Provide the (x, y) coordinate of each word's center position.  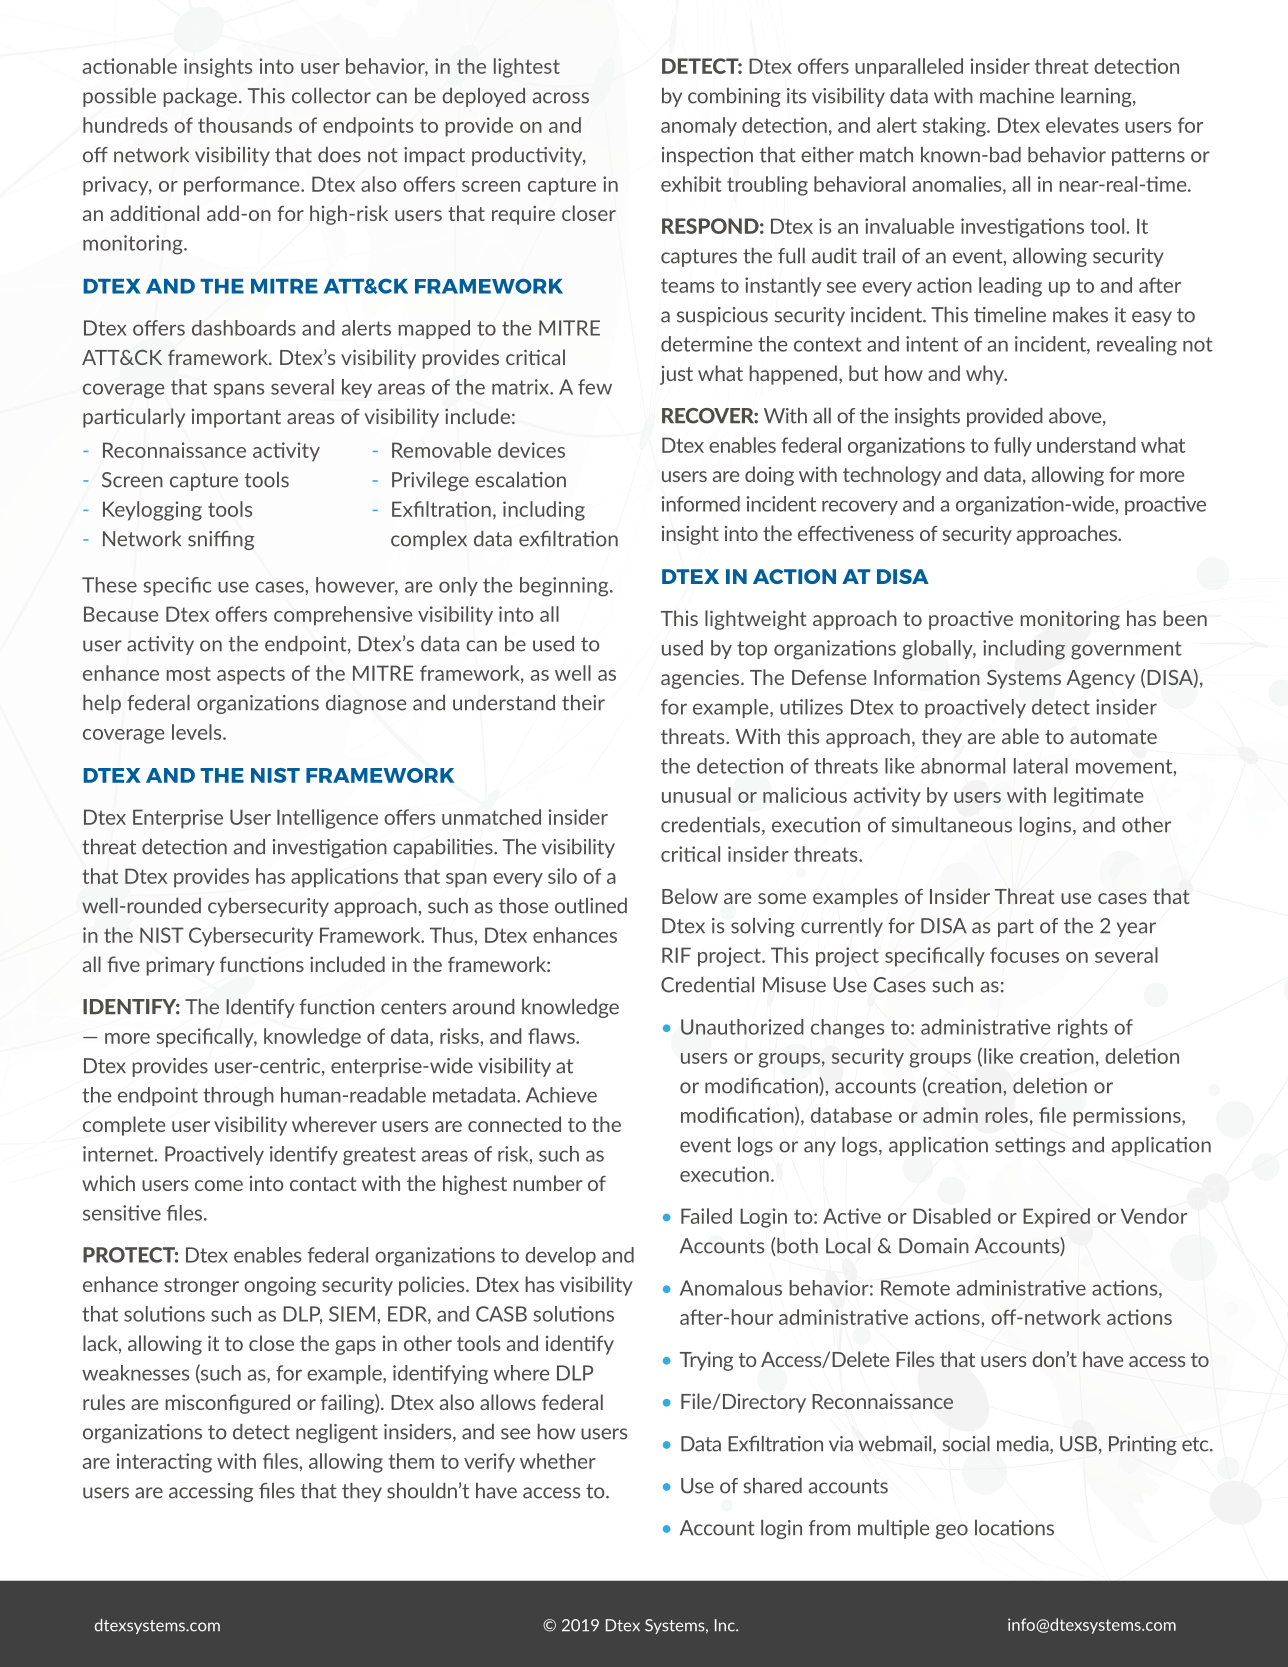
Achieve (561, 1095)
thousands (245, 125)
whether (558, 1461)
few (595, 387)
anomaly (699, 127)
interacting (164, 1463)
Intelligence (327, 819)
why (986, 375)
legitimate (1098, 797)
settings (1030, 1146)
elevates (1082, 125)
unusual (696, 795)
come (219, 1185)
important (236, 418)
